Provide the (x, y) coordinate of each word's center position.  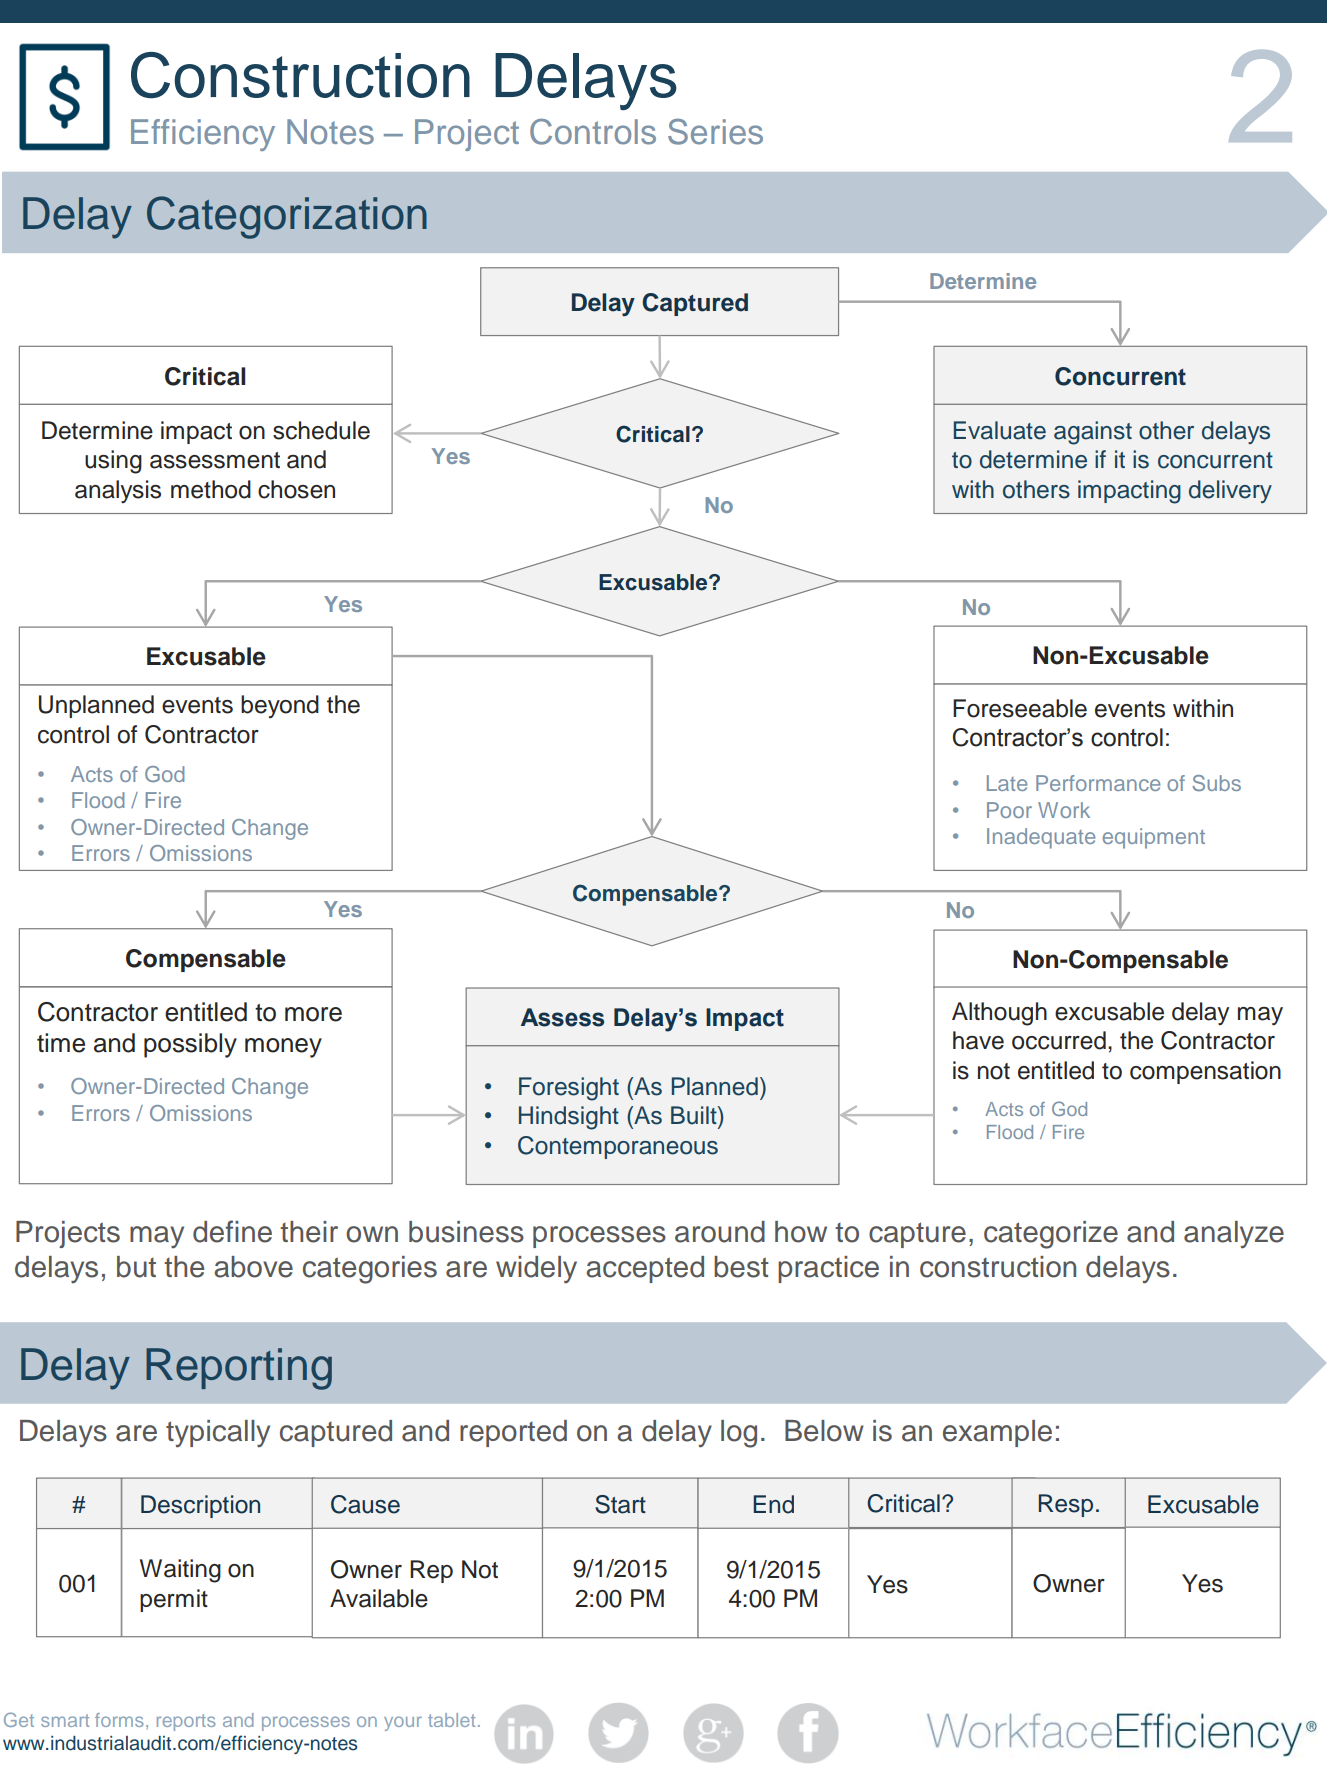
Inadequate (1041, 838)
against (1093, 433)
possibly (190, 1045)
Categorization (287, 217)
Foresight (569, 1089)
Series (715, 132)
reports (186, 1722)
